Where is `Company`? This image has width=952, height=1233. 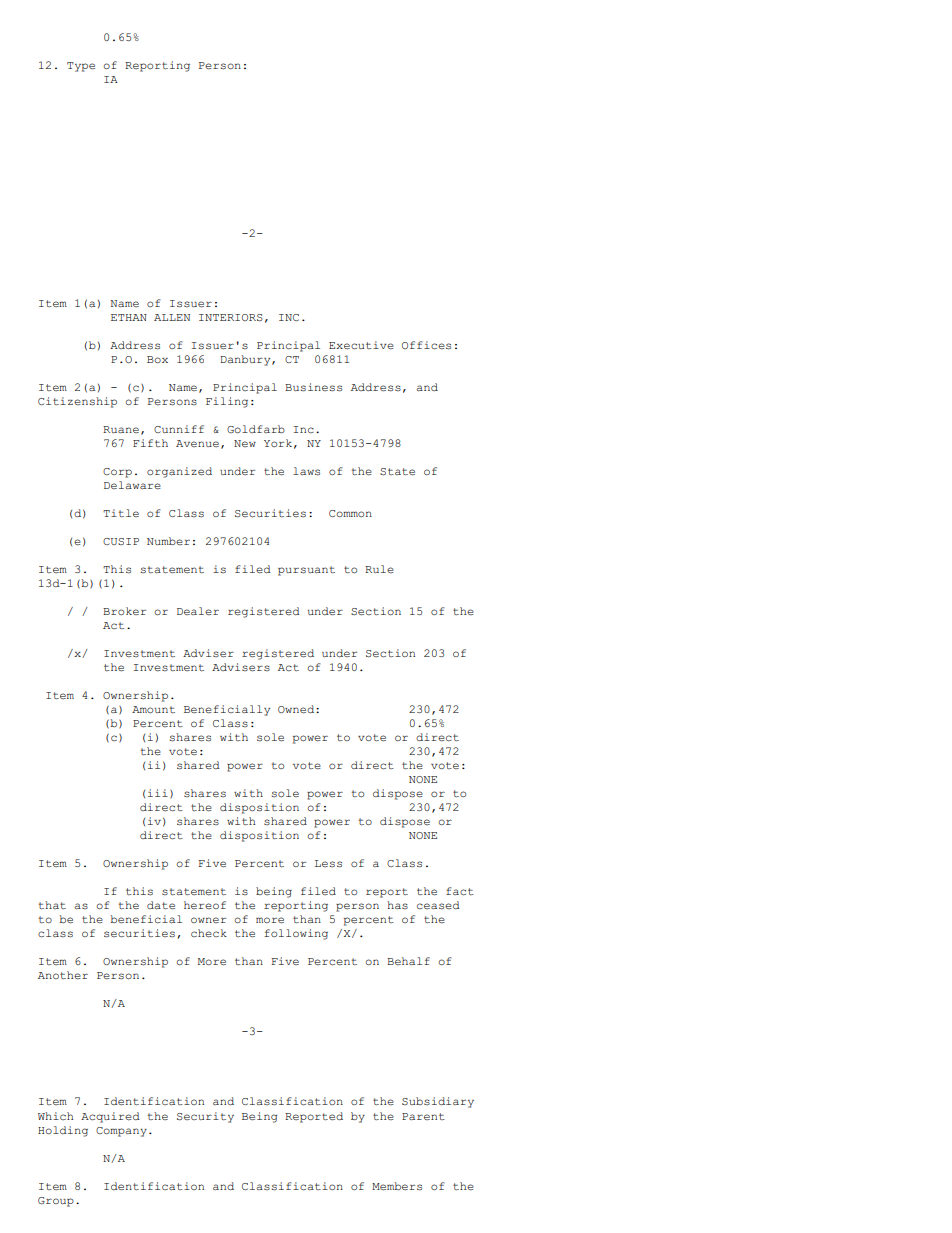 Company is located at coordinates (121, 1132).
